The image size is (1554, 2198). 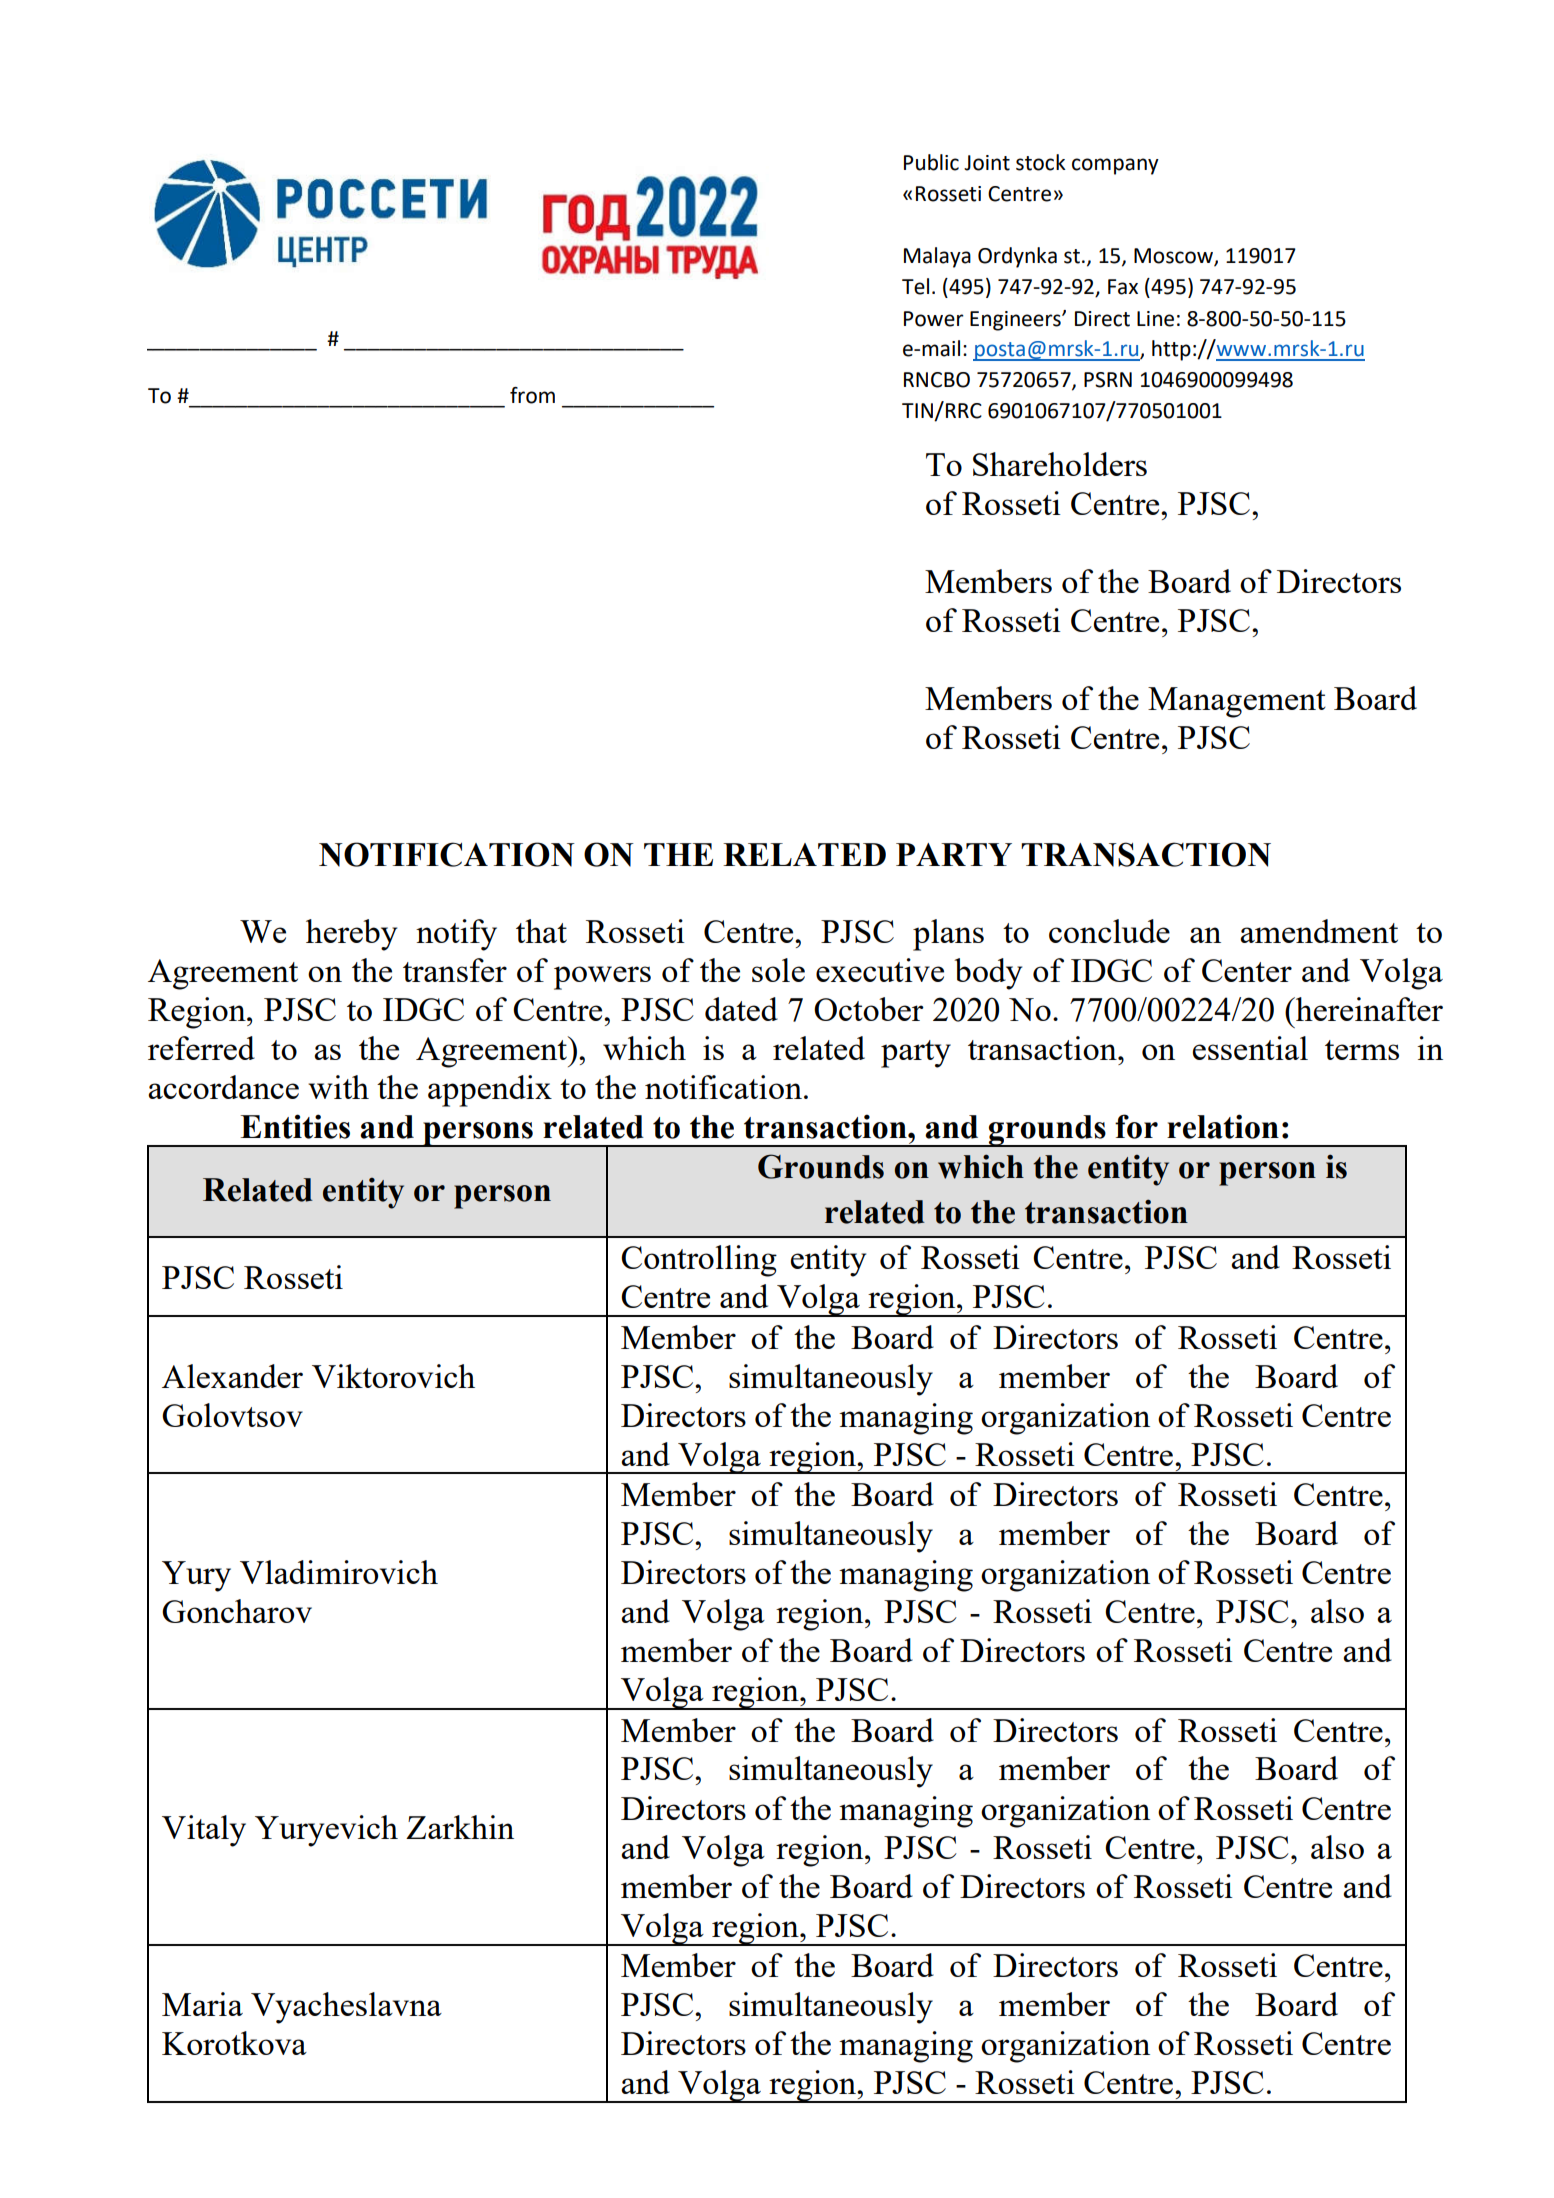 What do you see at coordinates (741, 1009) in the document?
I see `dated` at bounding box center [741, 1009].
